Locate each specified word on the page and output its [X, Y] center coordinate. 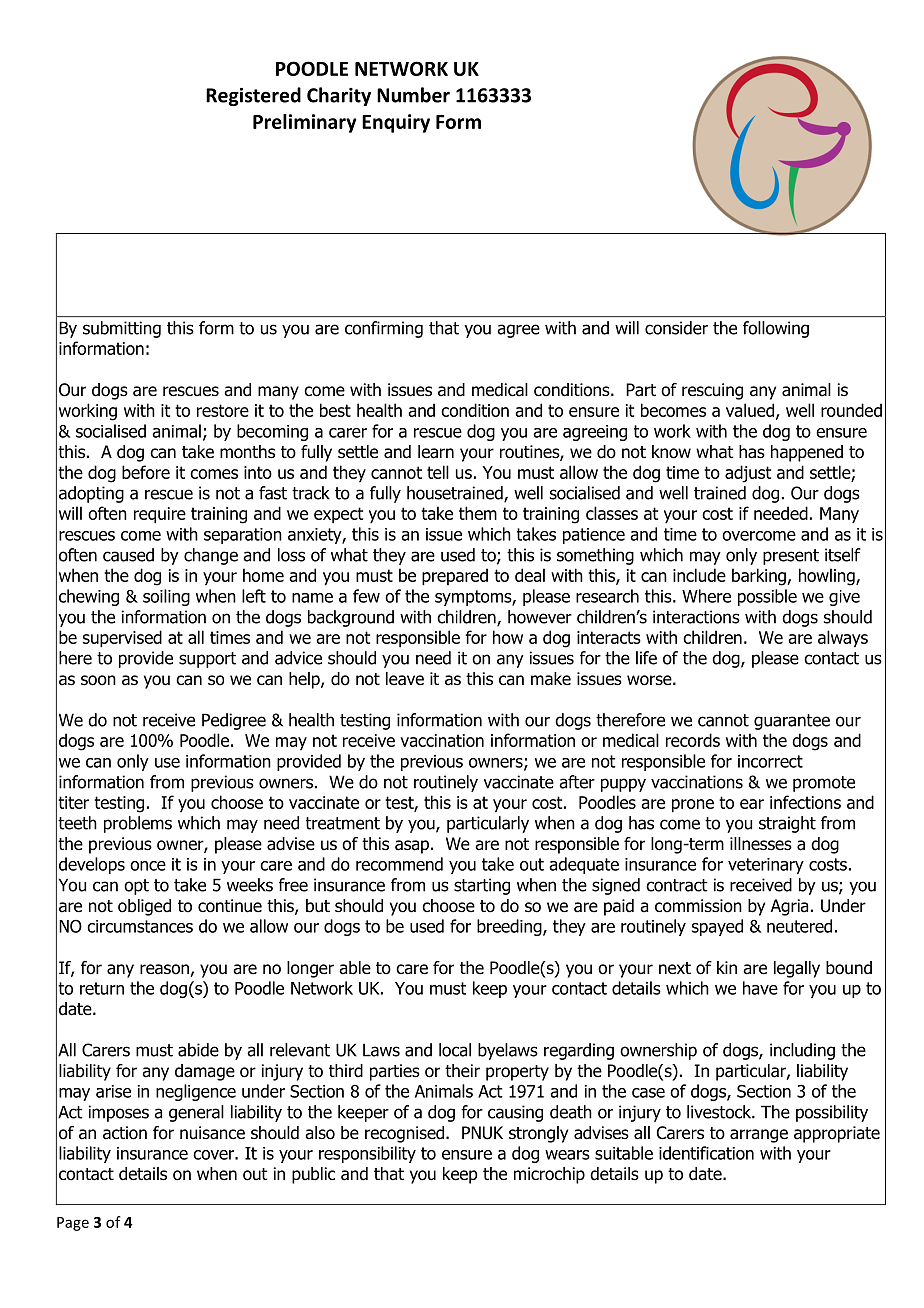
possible [767, 597]
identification [706, 1153]
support [207, 660]
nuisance [212, 1133]
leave [405, 679]
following [776, 329]
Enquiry [396, 123]
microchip [549, 1175]
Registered [253, 96]
